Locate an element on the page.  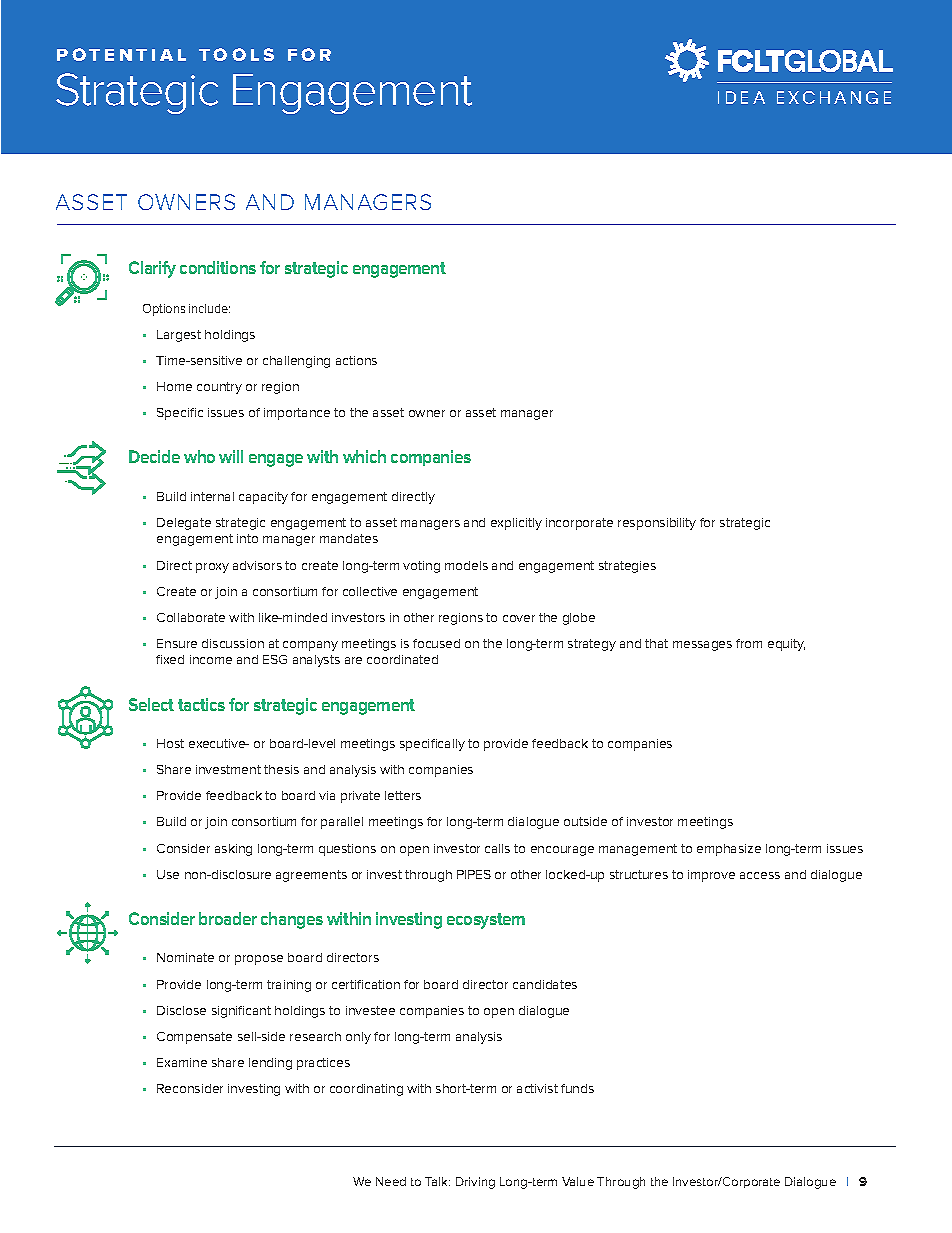
from is located at coordinates (749, 643).
